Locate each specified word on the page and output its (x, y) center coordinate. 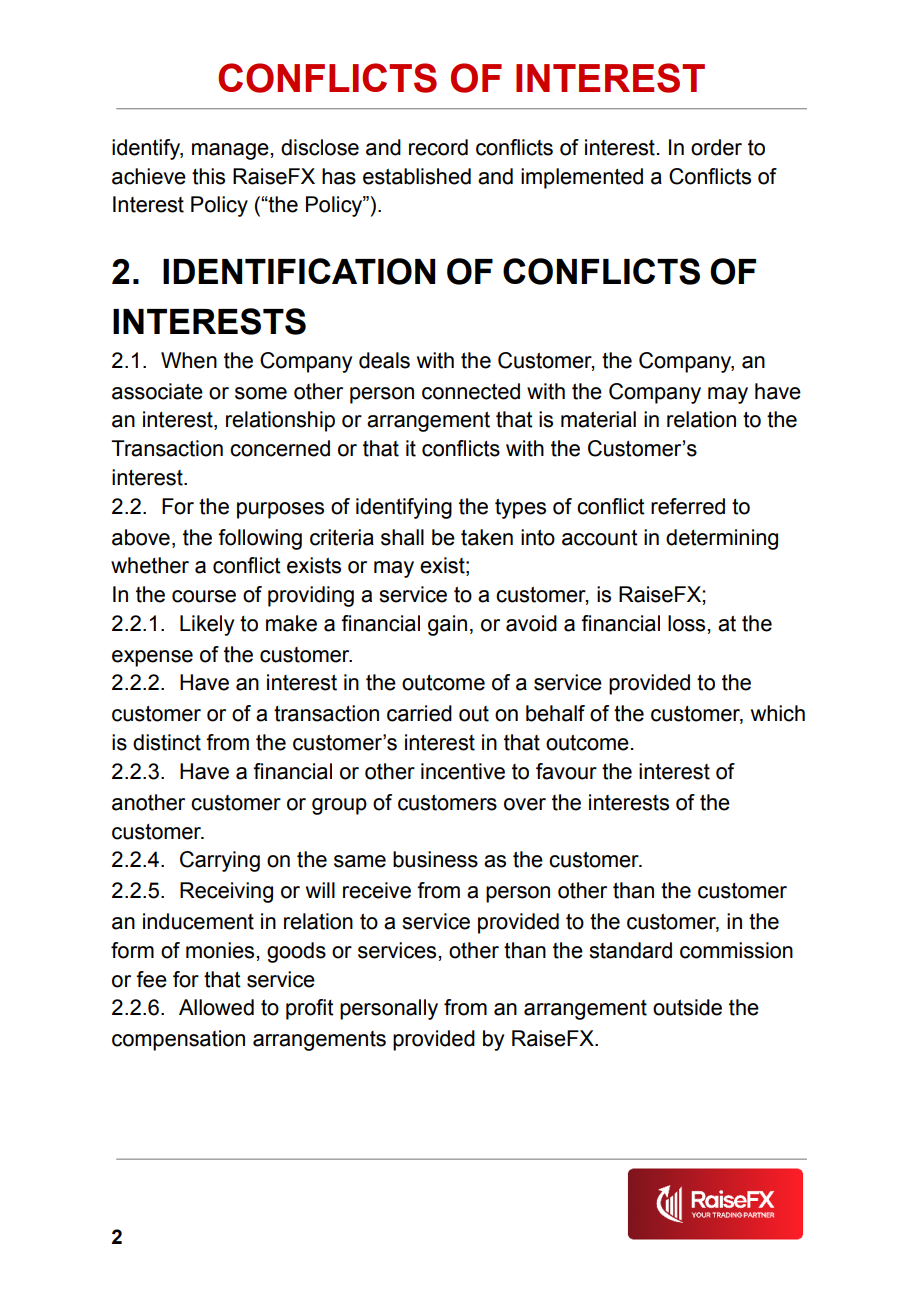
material (598, 419)
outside (687, 1007)
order (716, 147)
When (189, 360)
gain (447, 625)
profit (310, 1009)
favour (566, 771)
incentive (463, 771)
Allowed (216, 1007)
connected (471, 391)
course (204, 596)
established (417, 176)
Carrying (220, 861)
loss (688, 623)
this (208, 176)
